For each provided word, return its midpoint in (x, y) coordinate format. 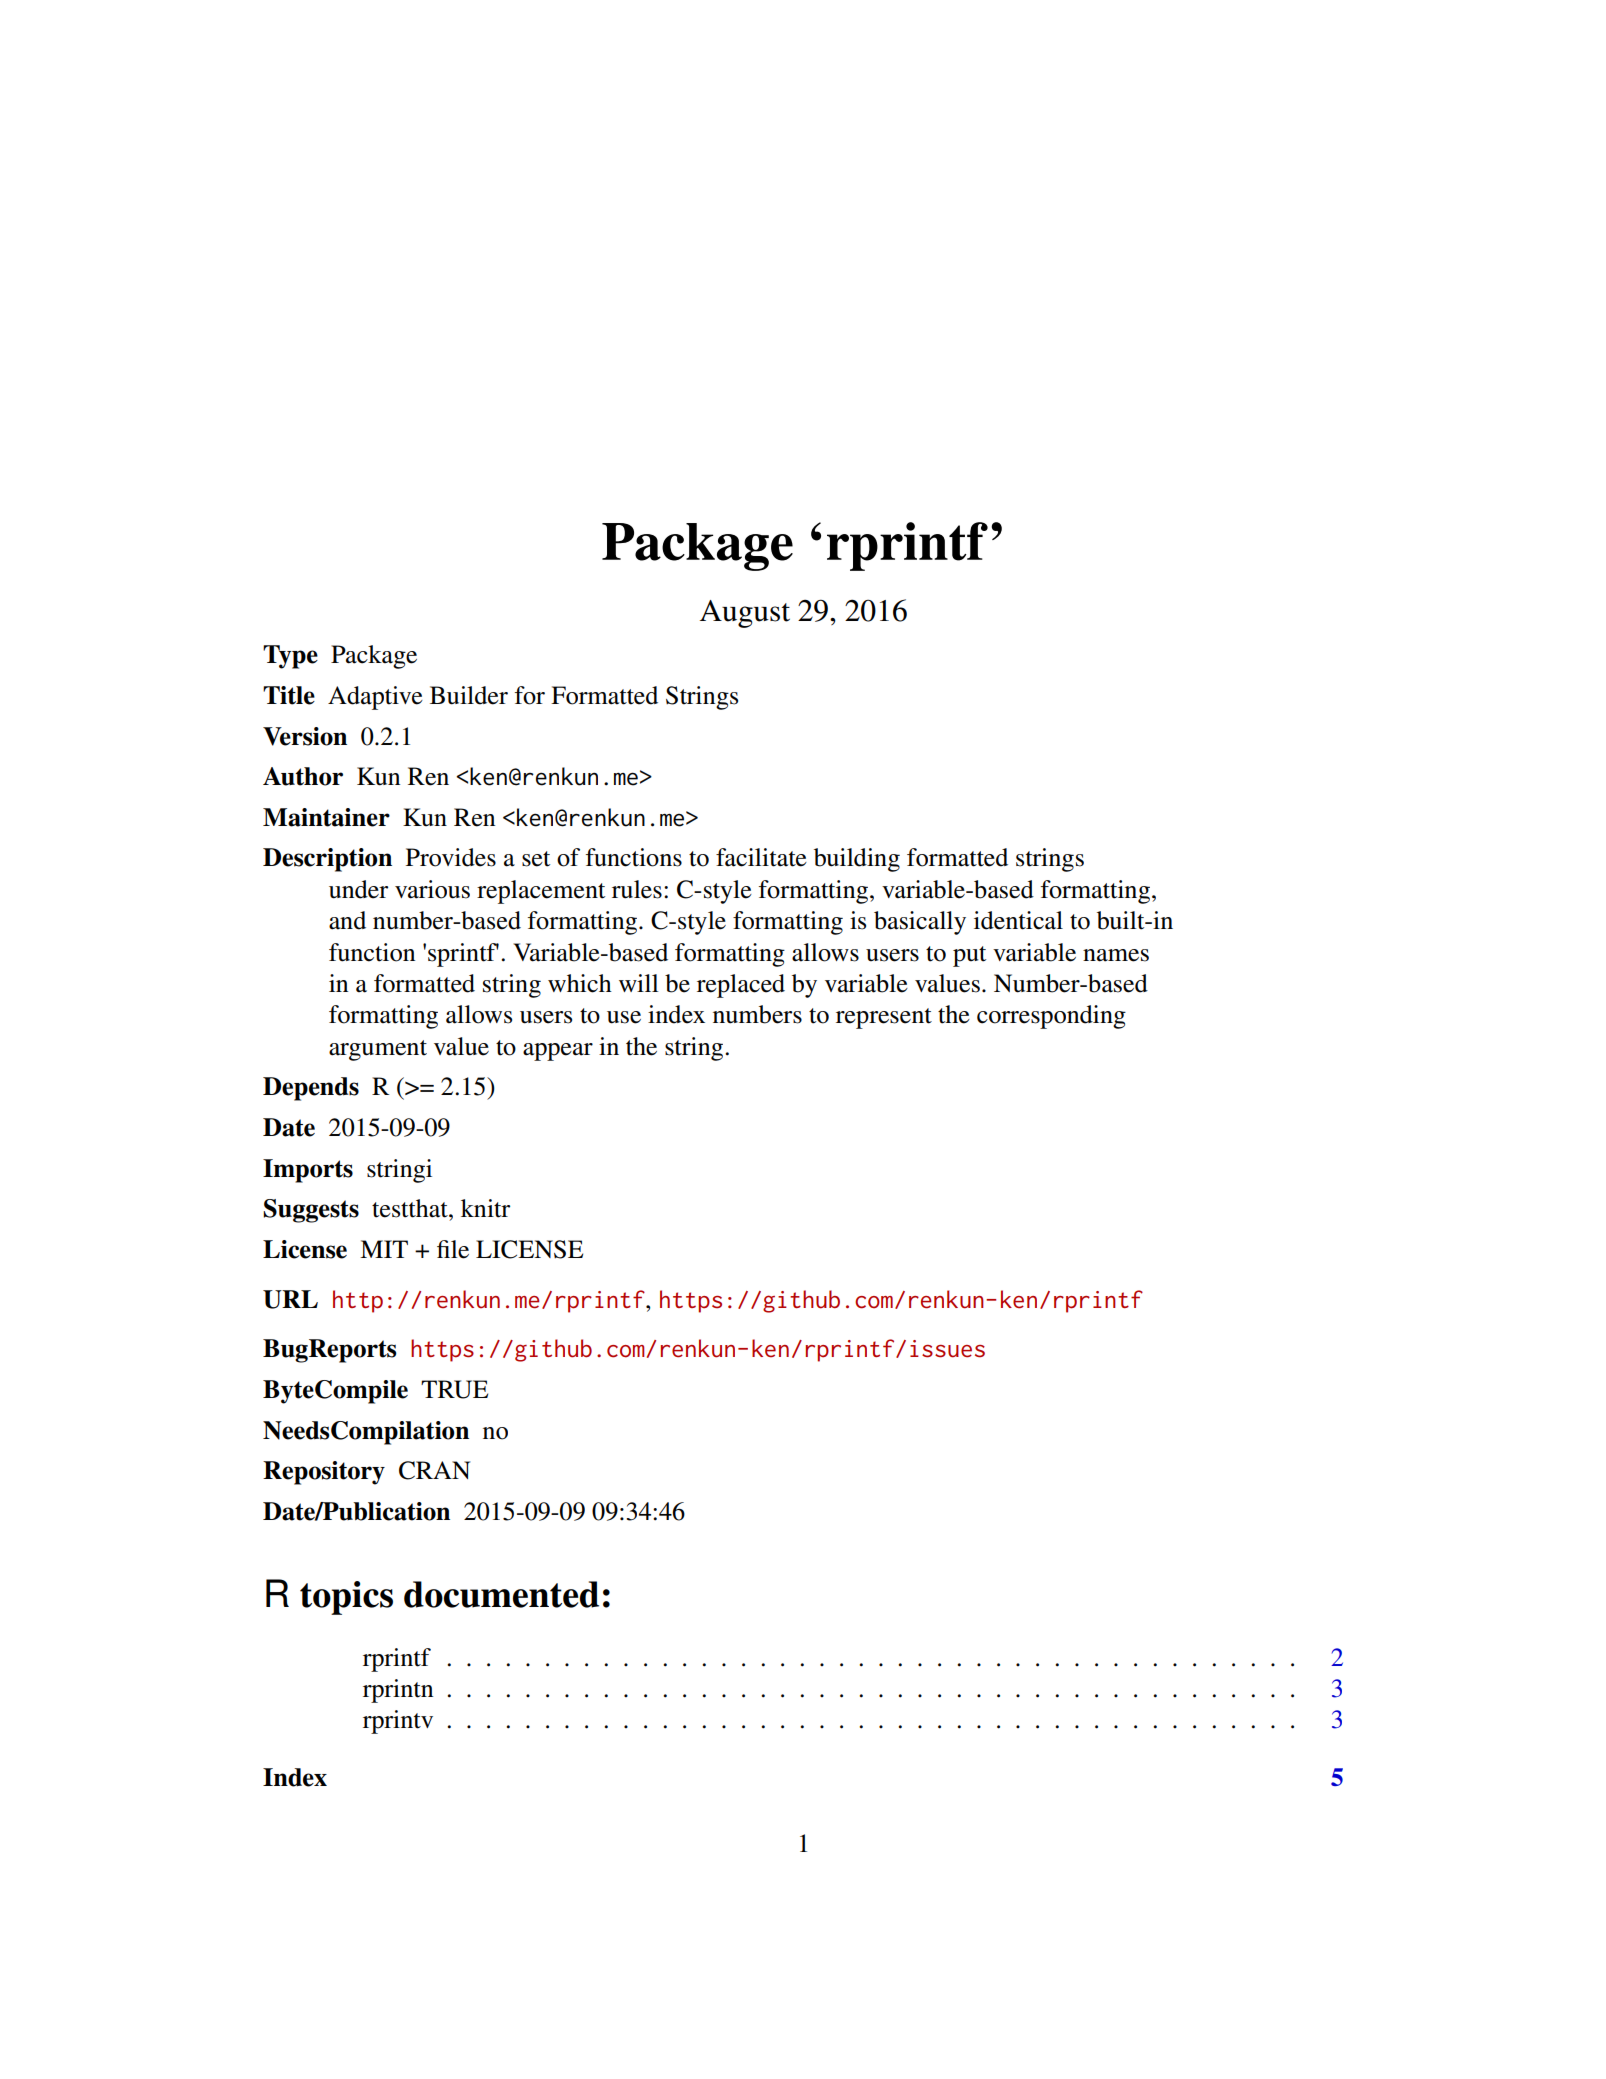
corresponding (1051, 1017)
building (857, 860)
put (969, 956)
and (347, 920)
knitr (485, 1208)
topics (346, 1598)
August (745, 614)
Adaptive (375, 698)
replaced (741, 986)
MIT (384, 1249)
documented (501, 1594)
